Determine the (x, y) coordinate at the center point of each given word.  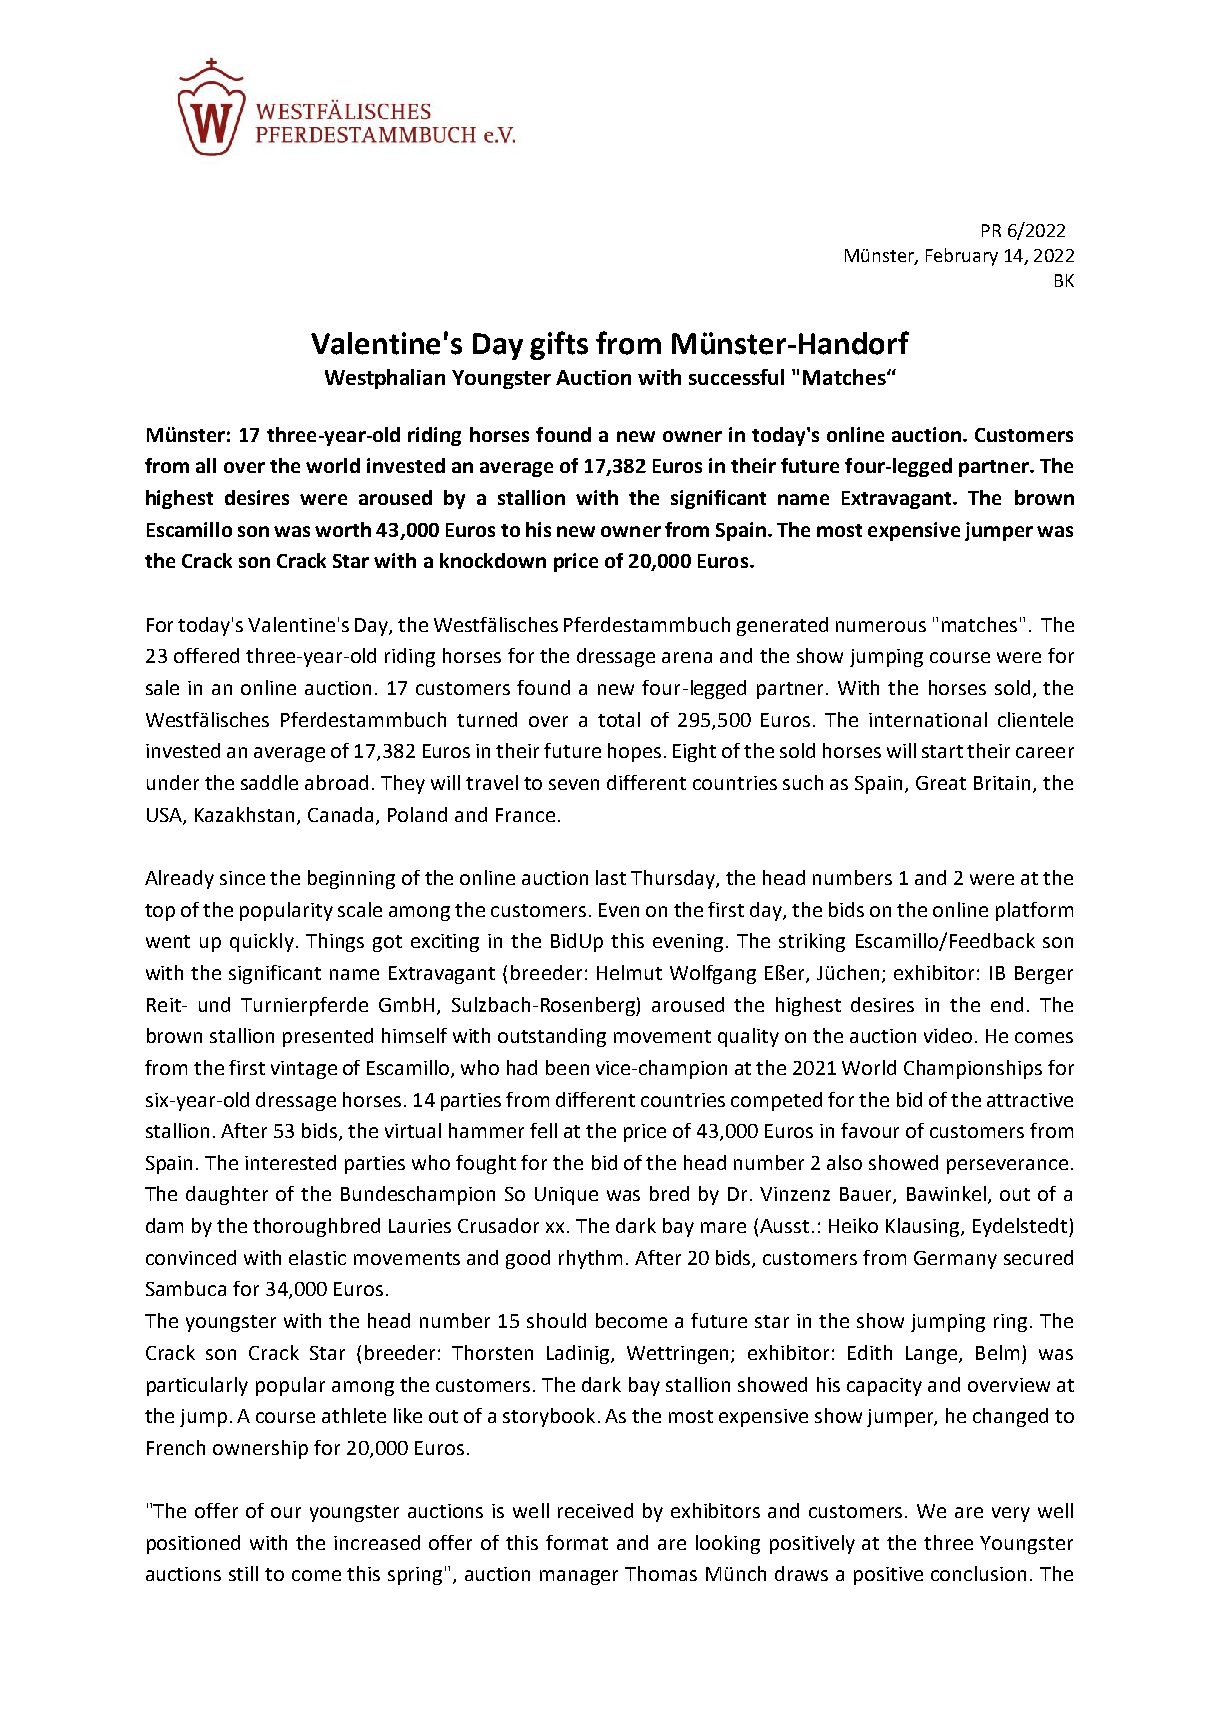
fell (543, 1130)
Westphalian (385, 379)
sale (162, 687)
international (928, 719)
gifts (559, 345)
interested (290, 1162)
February (962, 257)
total (619, 719)
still (243, 1573)
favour (870, 1130)
